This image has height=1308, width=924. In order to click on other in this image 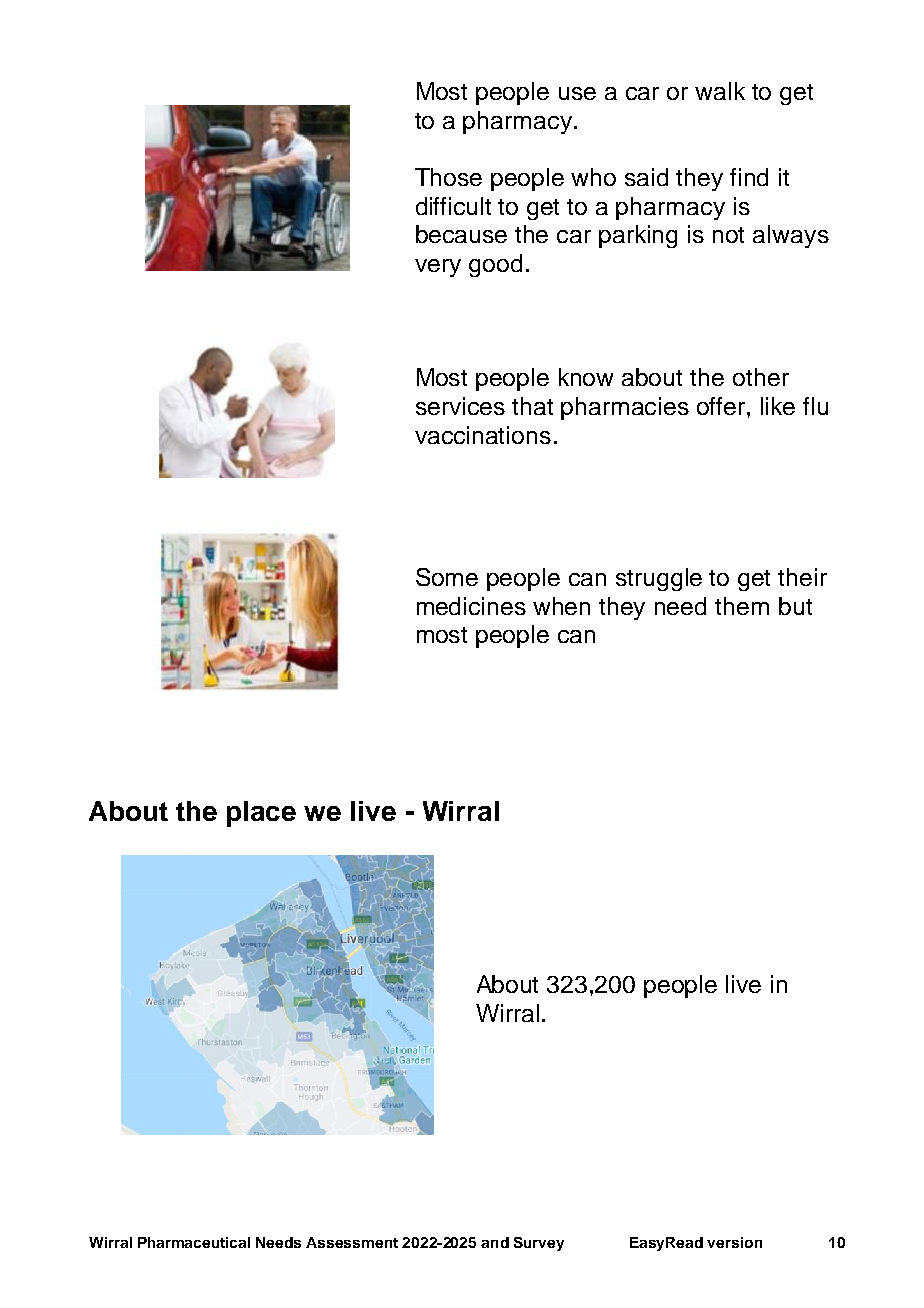, I will do `click(761, 377)`.
